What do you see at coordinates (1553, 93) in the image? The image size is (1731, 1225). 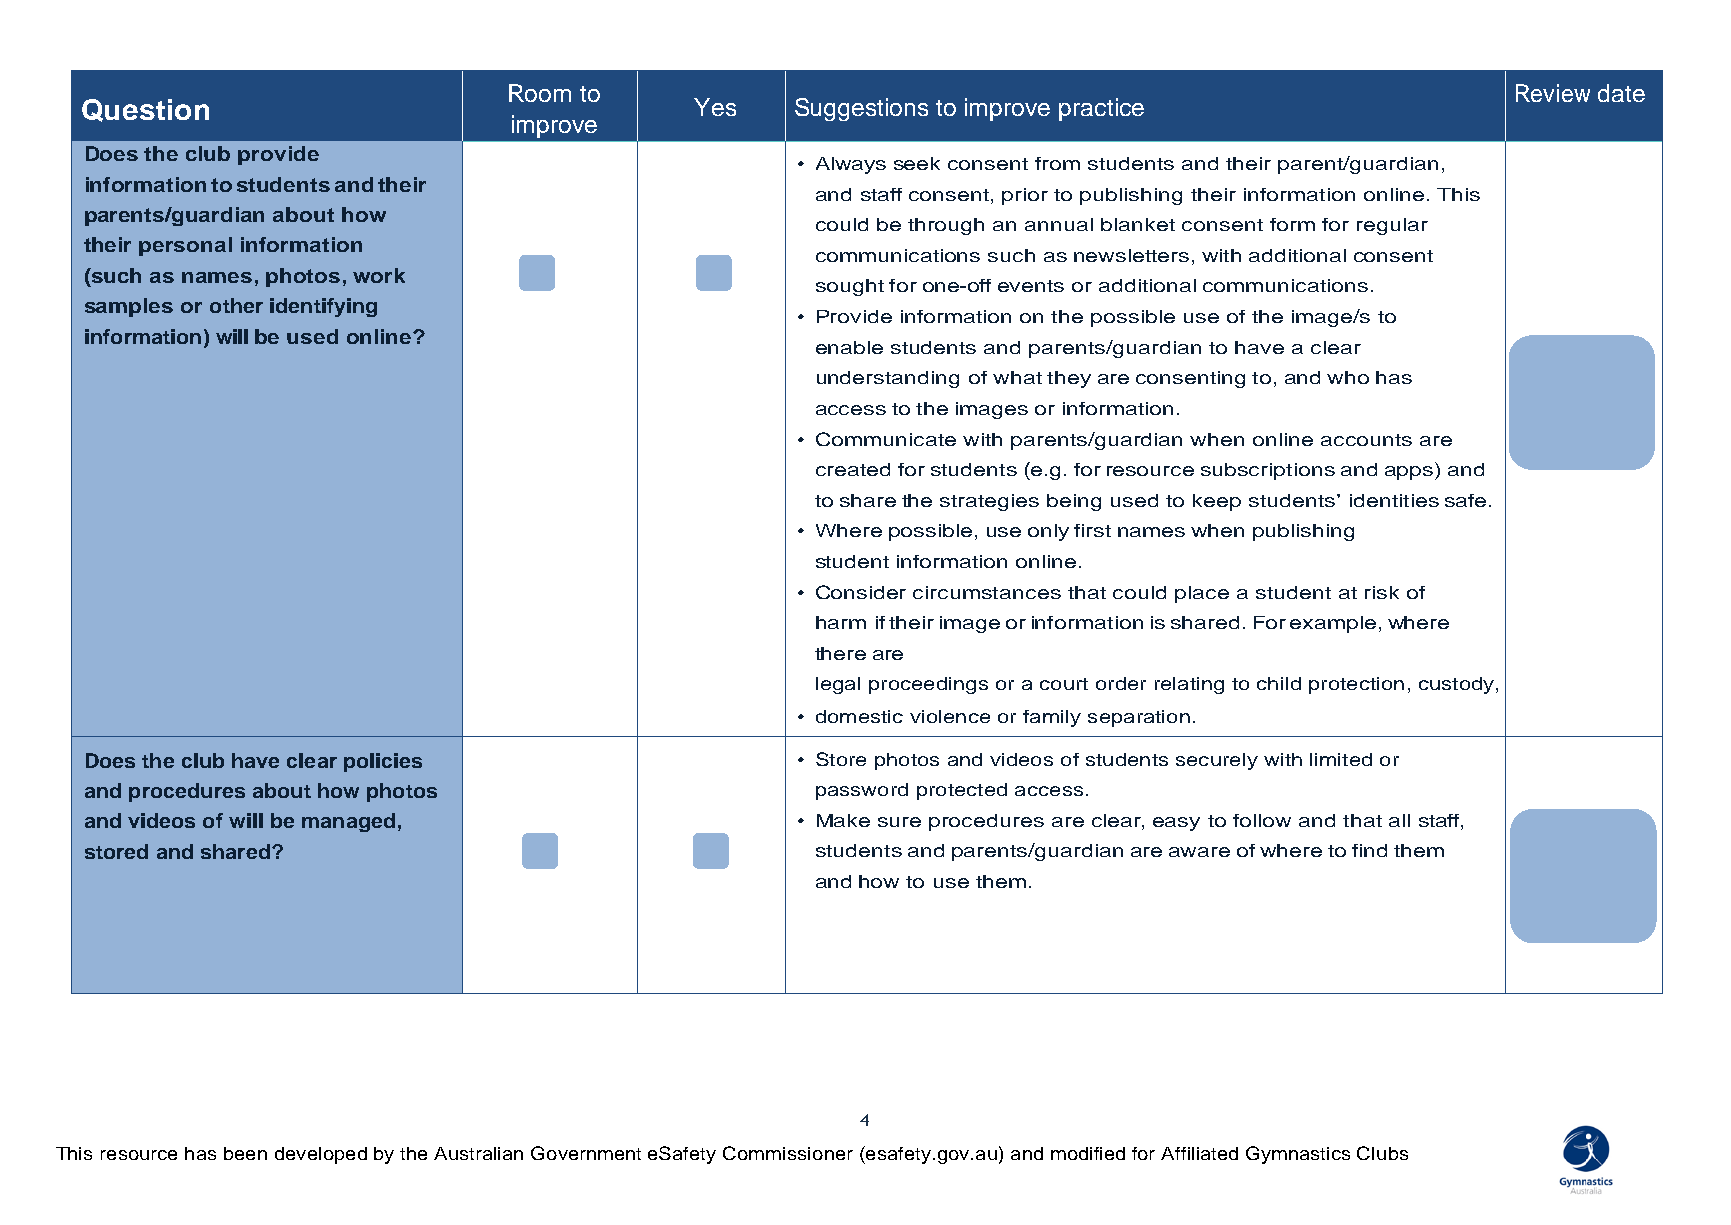 I see `Review` at bounding box center [1553, 93].
